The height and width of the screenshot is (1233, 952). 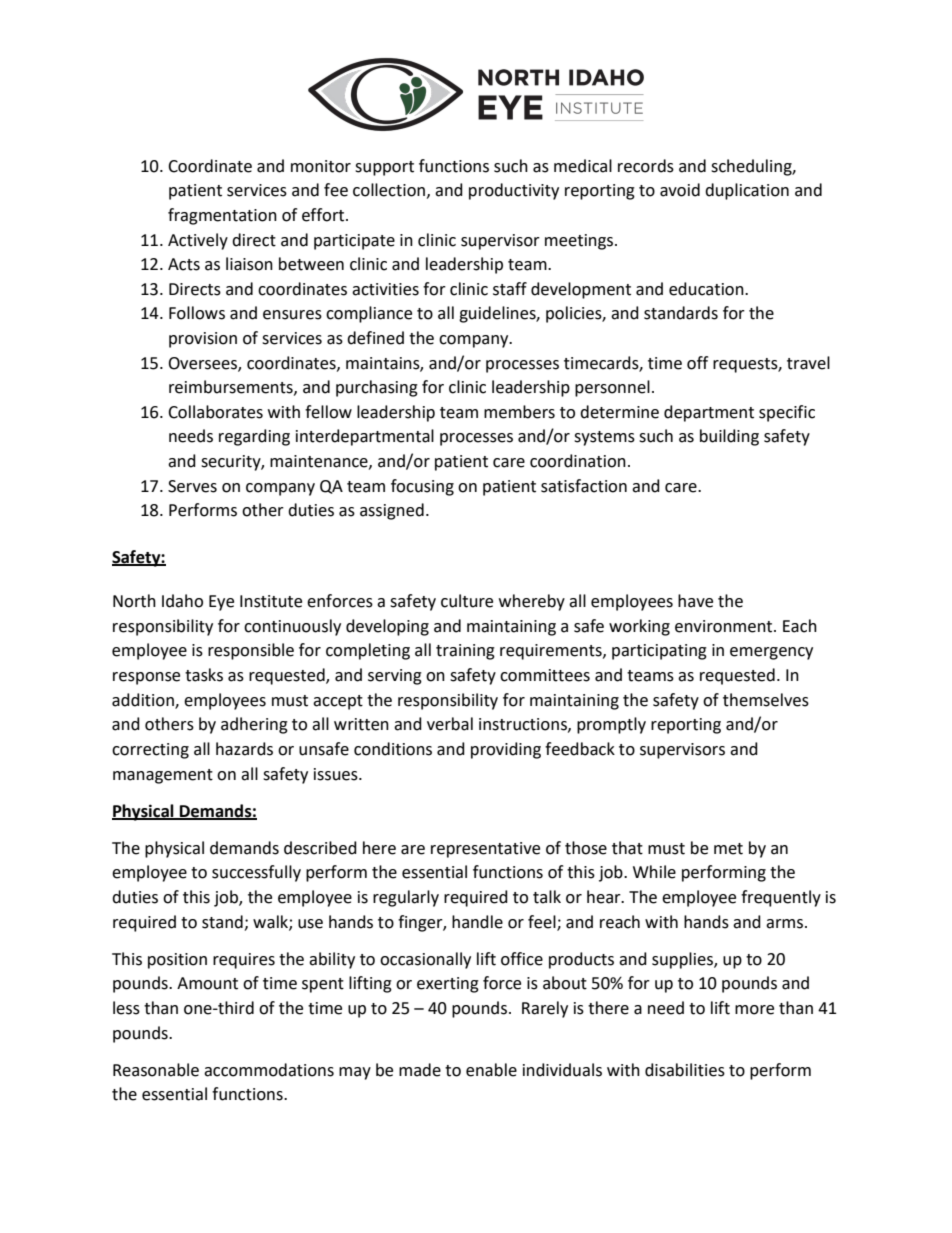 I want to click on productivity, so click(x=514, y=191).
